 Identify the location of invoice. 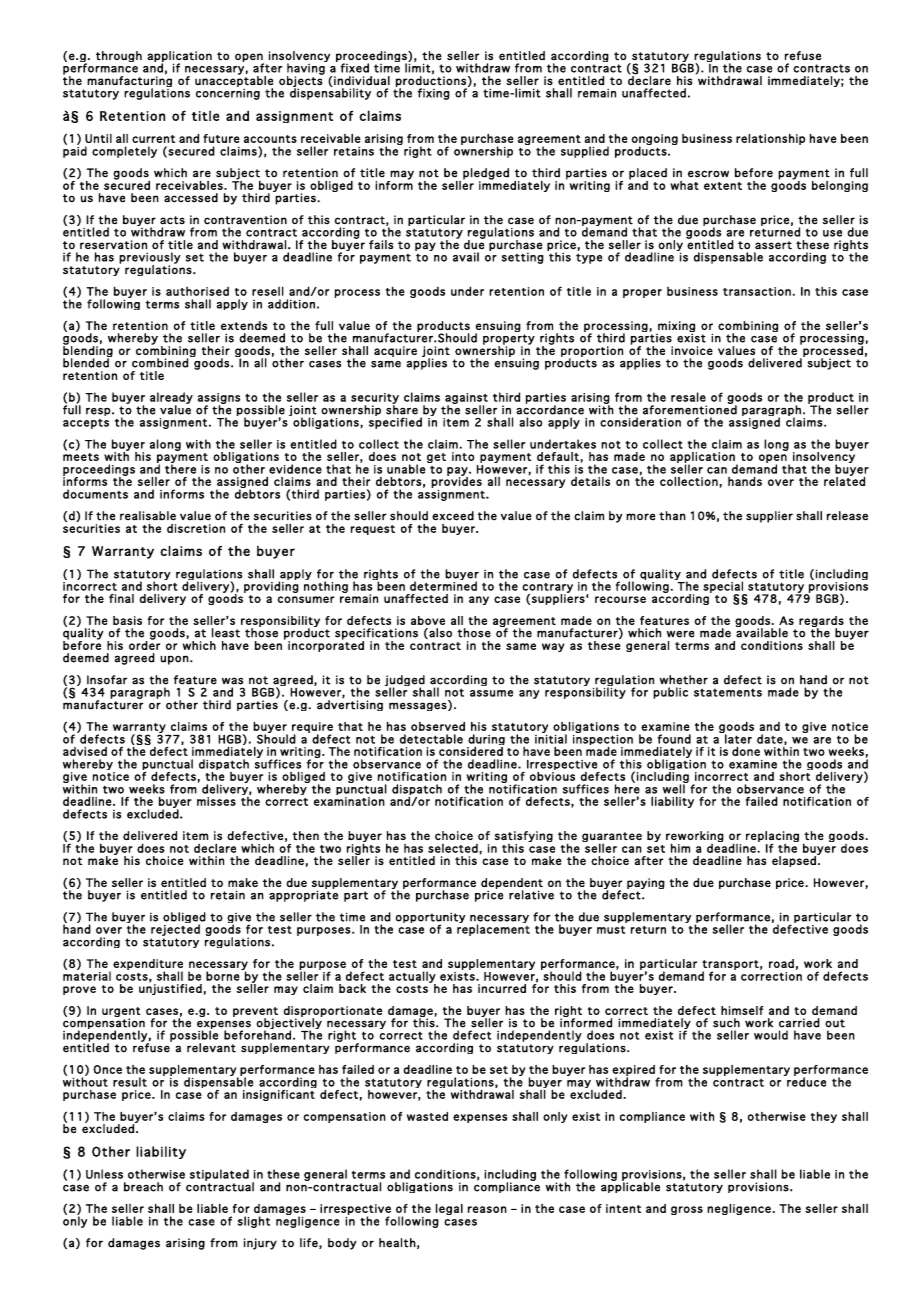
(692, 350).
